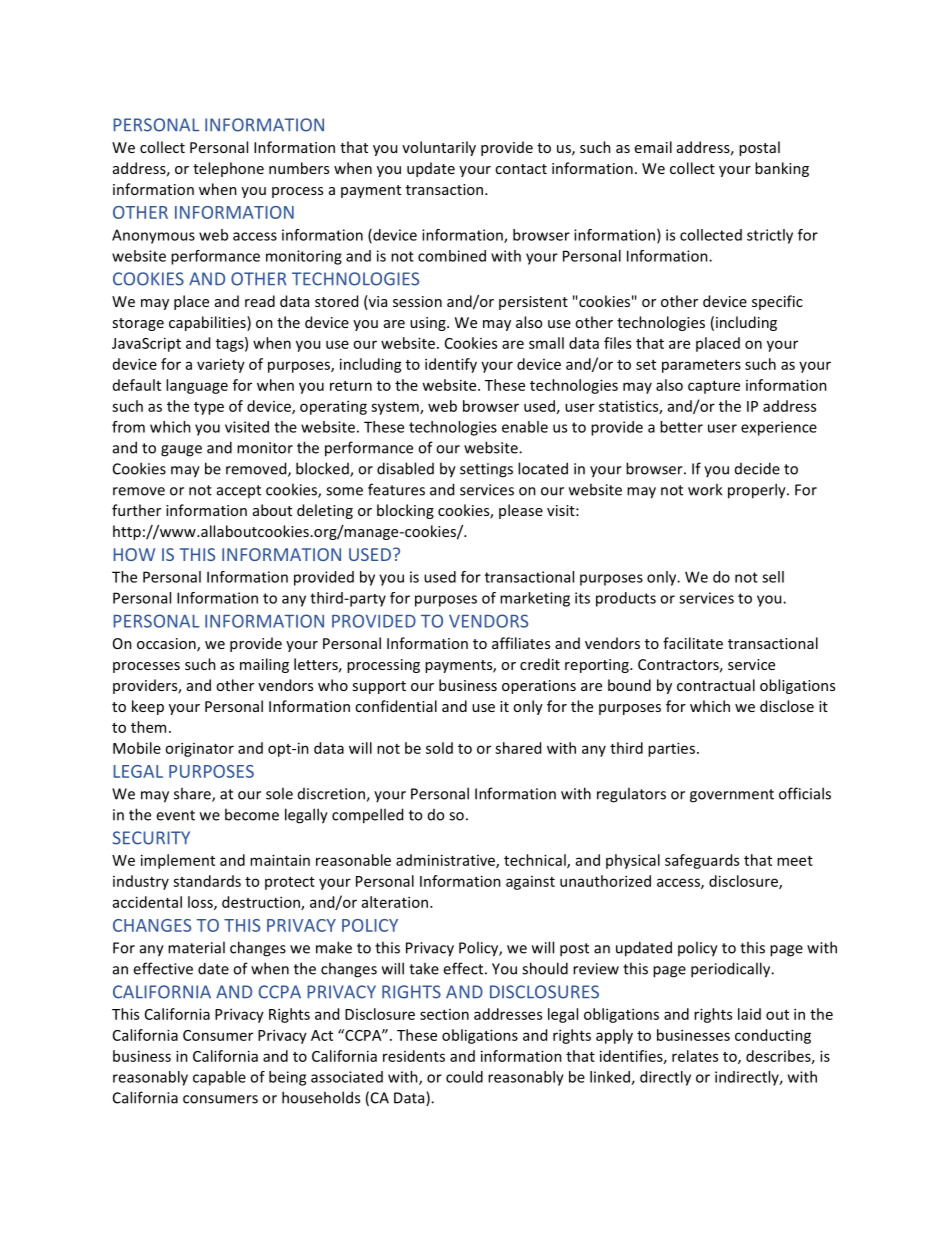  What do you see at coordinates (239, 491) in the document?
I see `accept` at bounding box center [239, 491].
